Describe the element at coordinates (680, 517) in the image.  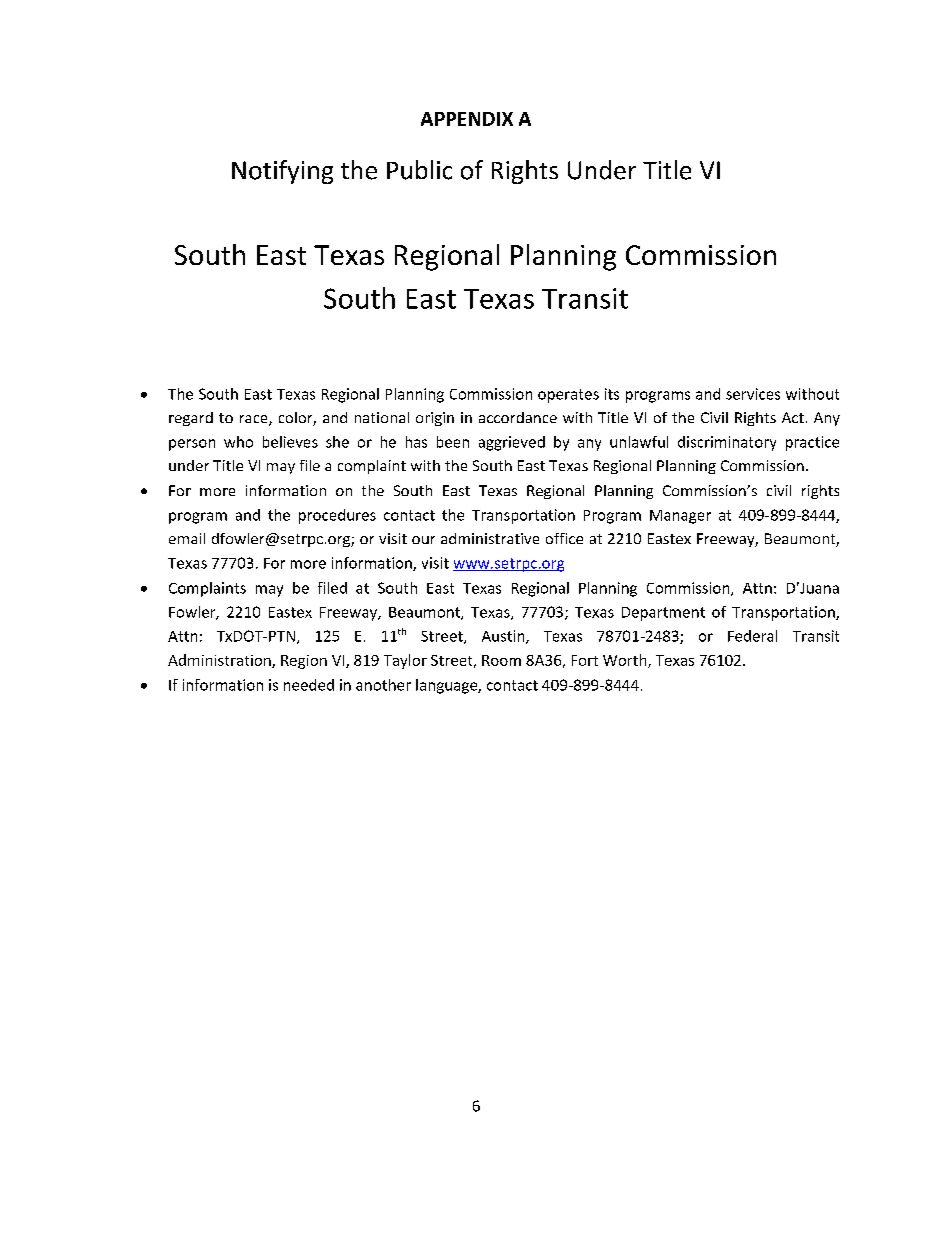
I see `Manager` at that location.
